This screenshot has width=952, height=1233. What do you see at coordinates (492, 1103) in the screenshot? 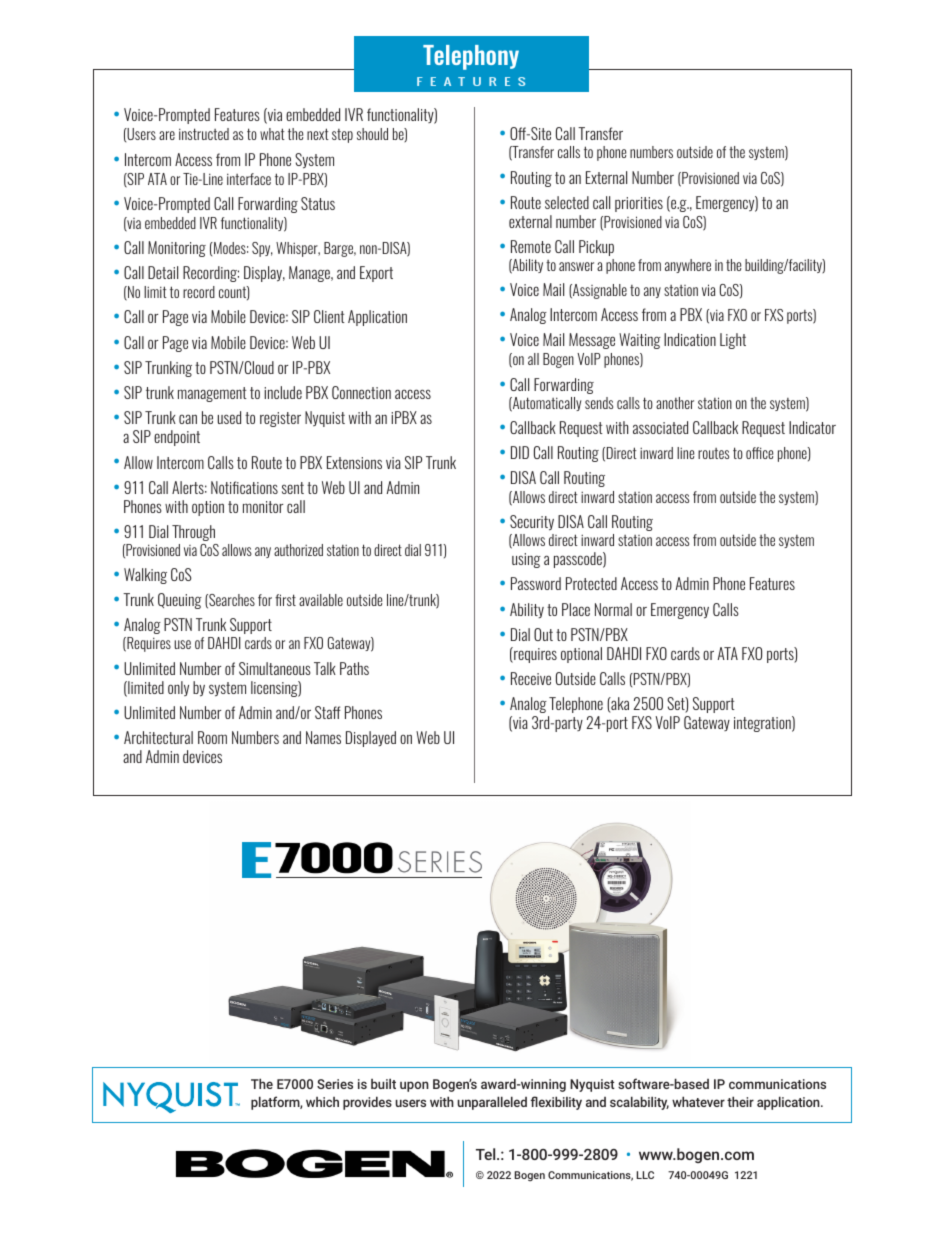
I see `unparalleled` at bounding box center [492, 1103].
